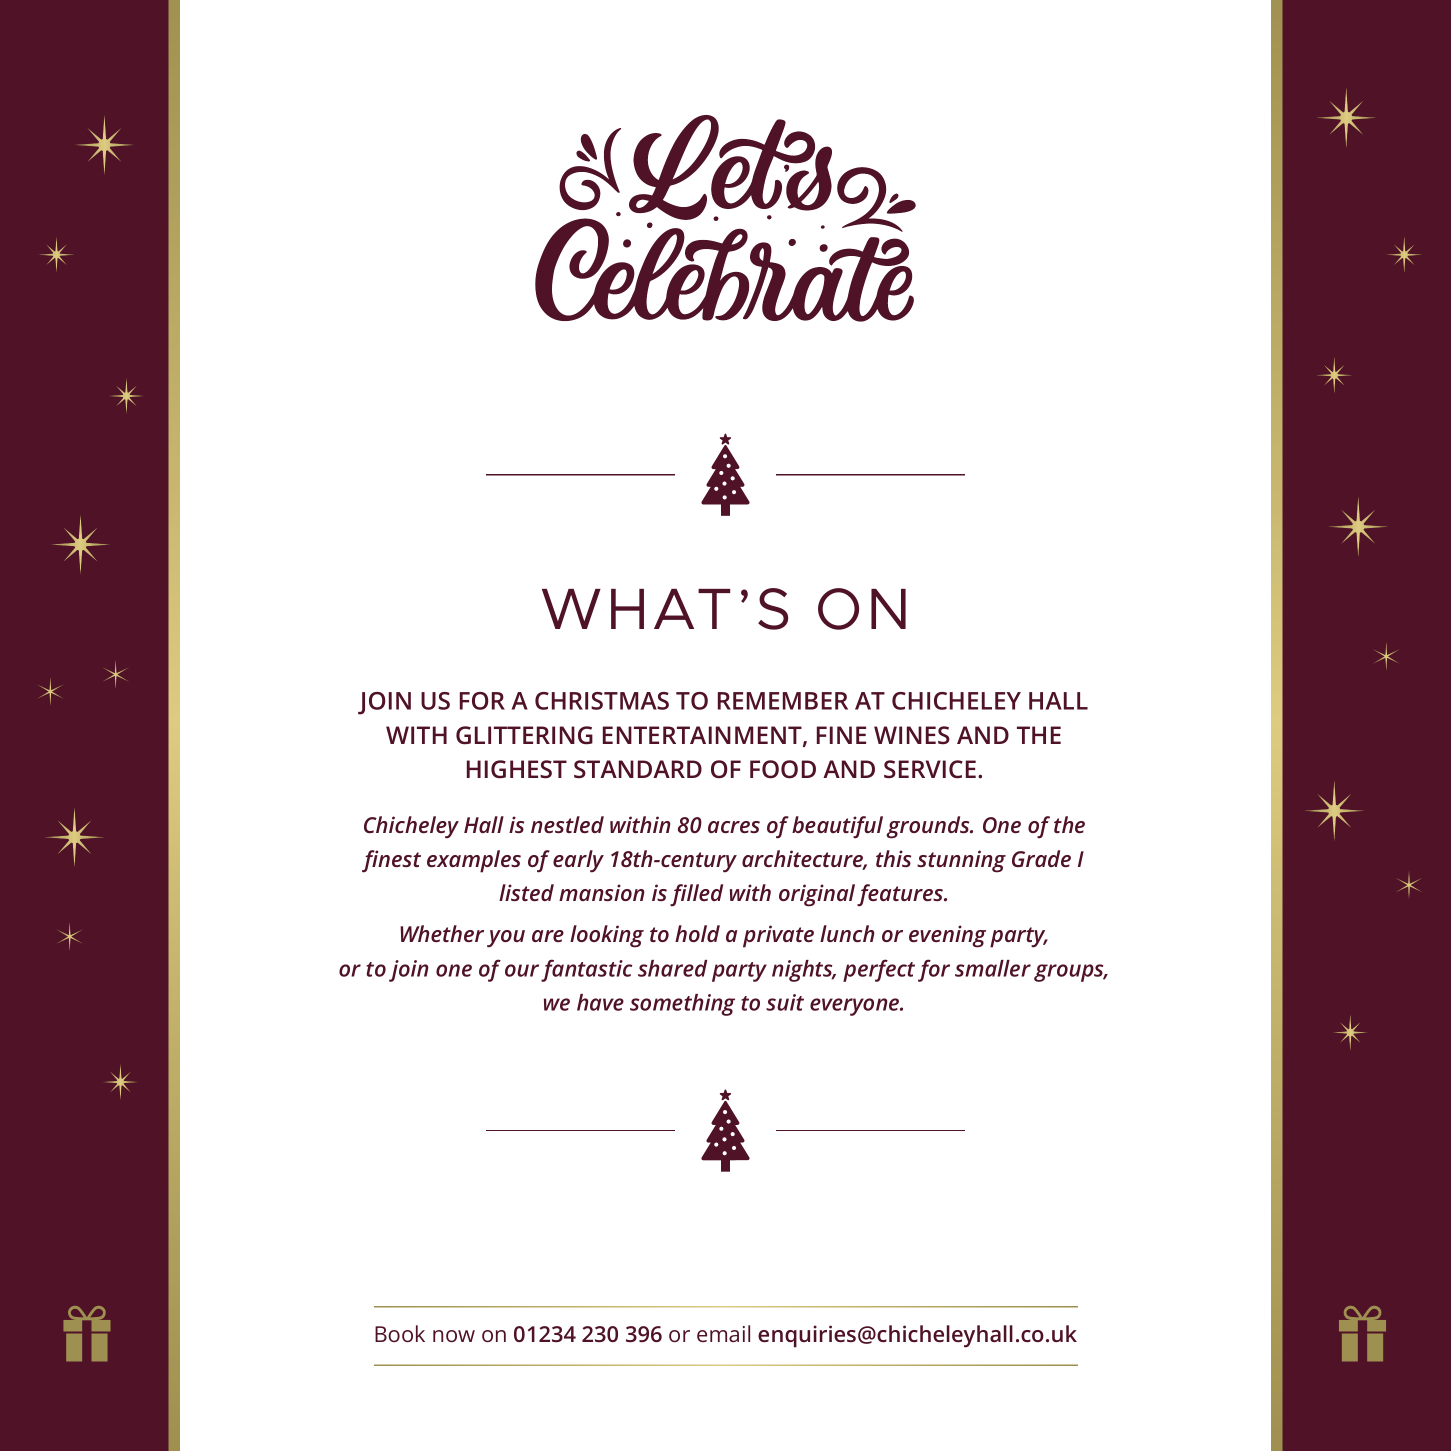 The image size is (1451, 1451). What do you see at coordinates (734, 827) in the image?
I see `acres` at bounding box center [734, 827].
